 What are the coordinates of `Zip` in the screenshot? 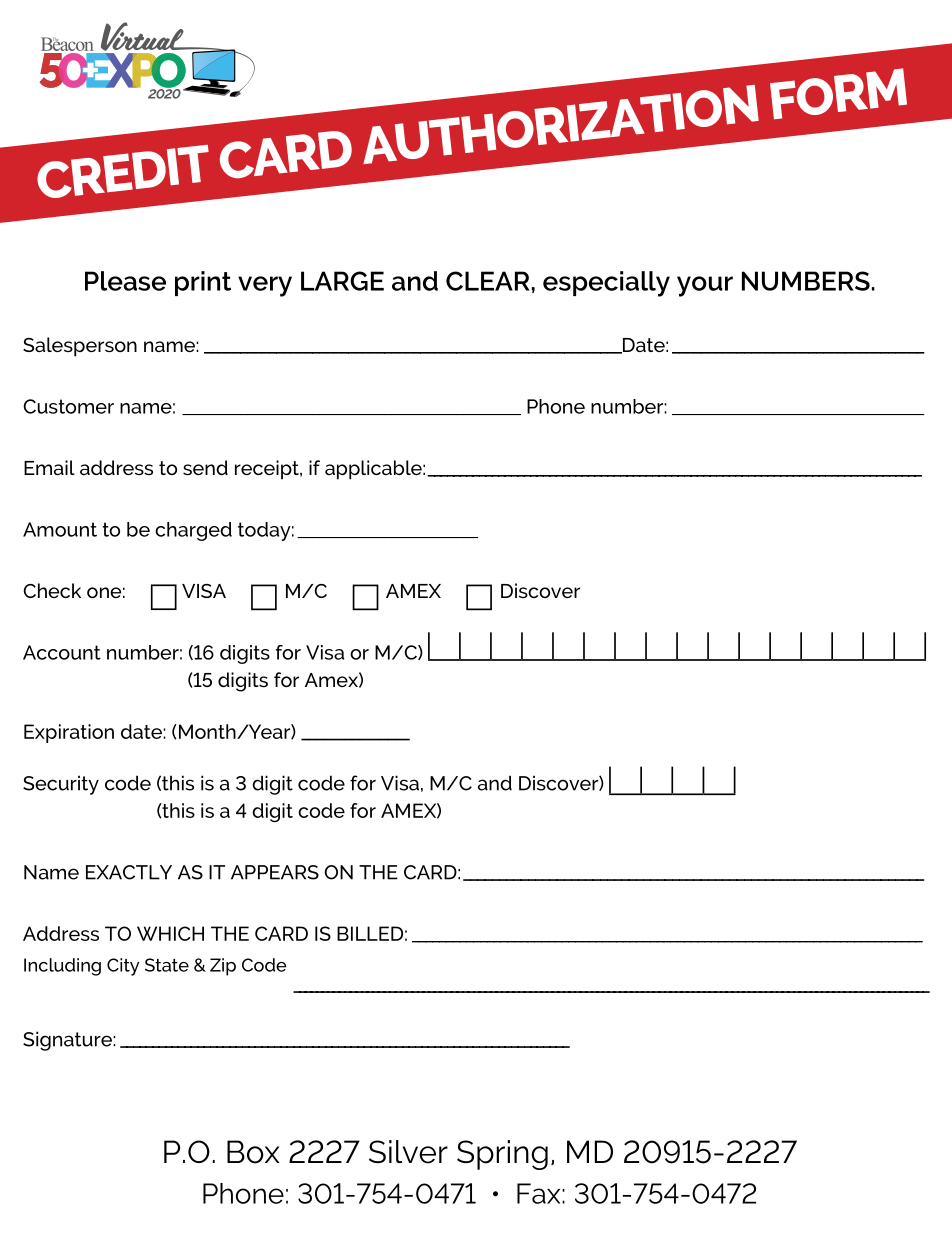 It's located at (223, 967).
